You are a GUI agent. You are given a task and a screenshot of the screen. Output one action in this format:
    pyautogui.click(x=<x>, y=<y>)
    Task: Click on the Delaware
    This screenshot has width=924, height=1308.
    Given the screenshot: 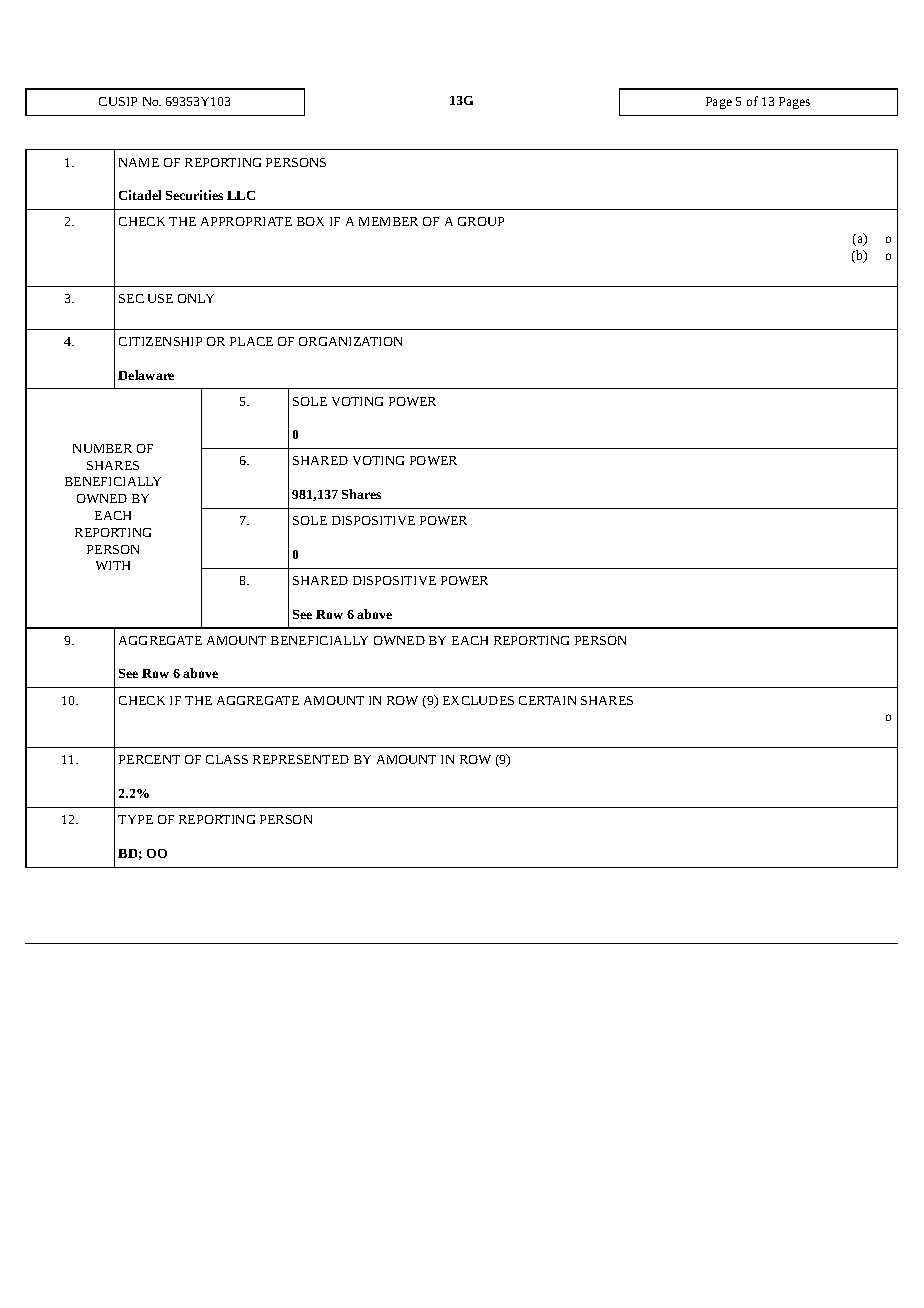 What is the action you would take?
    pyautogui.click(x=146, y=375)
